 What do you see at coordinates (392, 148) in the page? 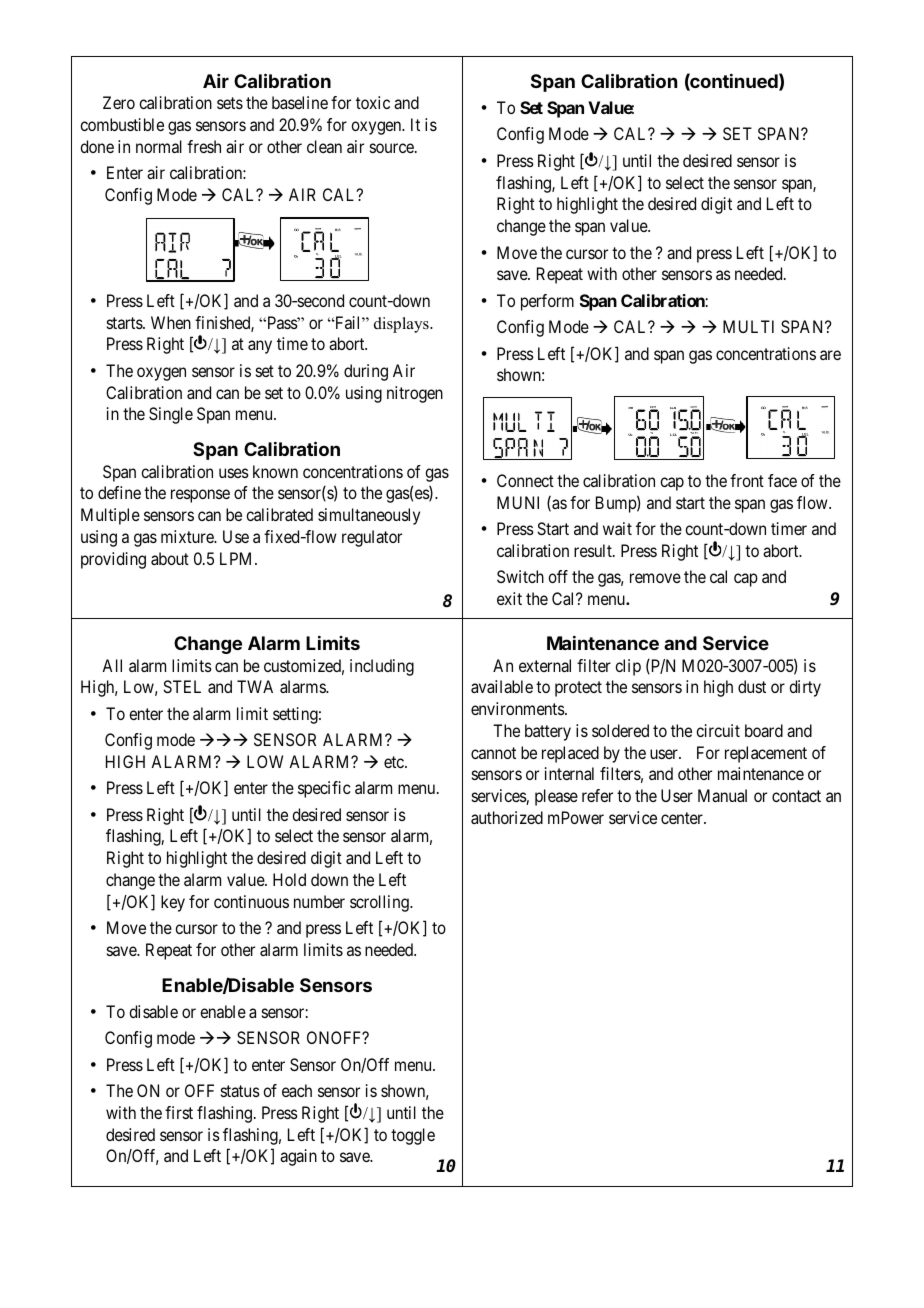
I see `source` at bounding box center [392, 148].
